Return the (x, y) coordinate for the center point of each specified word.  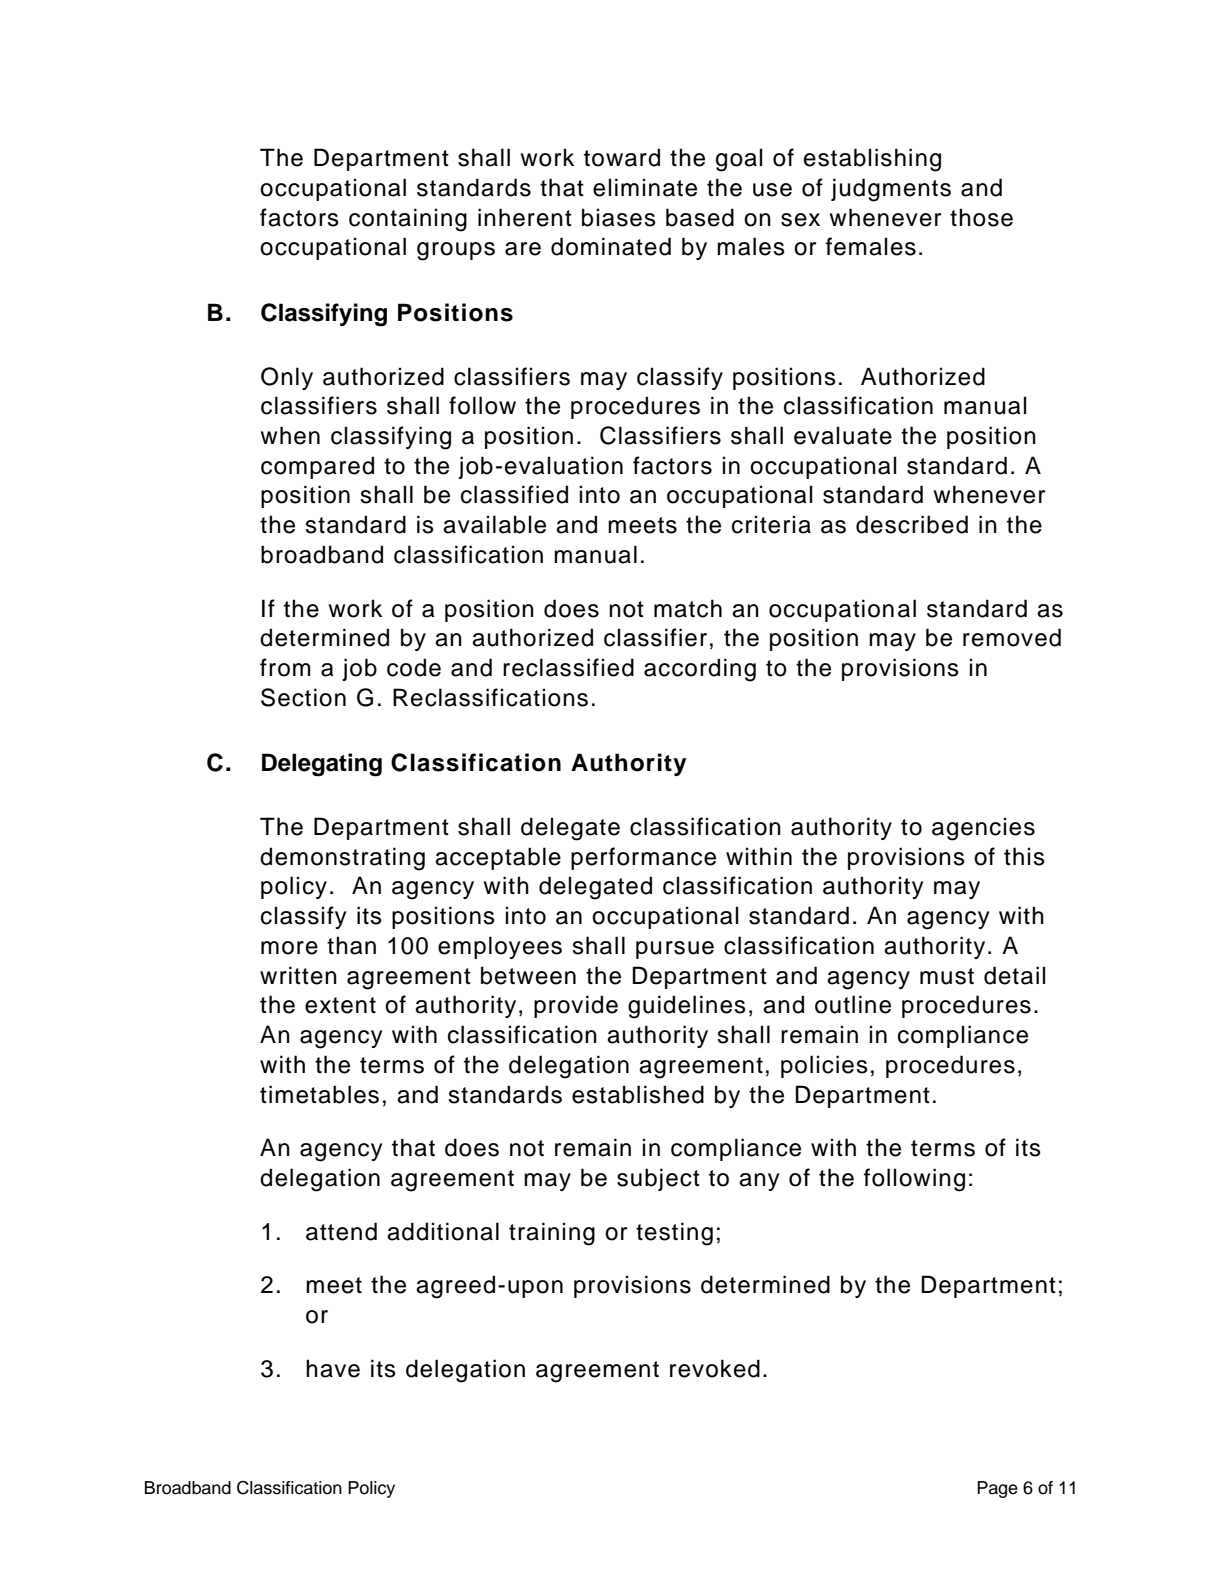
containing (408, 220)
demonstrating (342, 859)
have (333, 1368)
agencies (983, 829)
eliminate (645, 187)
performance (643, 858)
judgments (891, 190)
